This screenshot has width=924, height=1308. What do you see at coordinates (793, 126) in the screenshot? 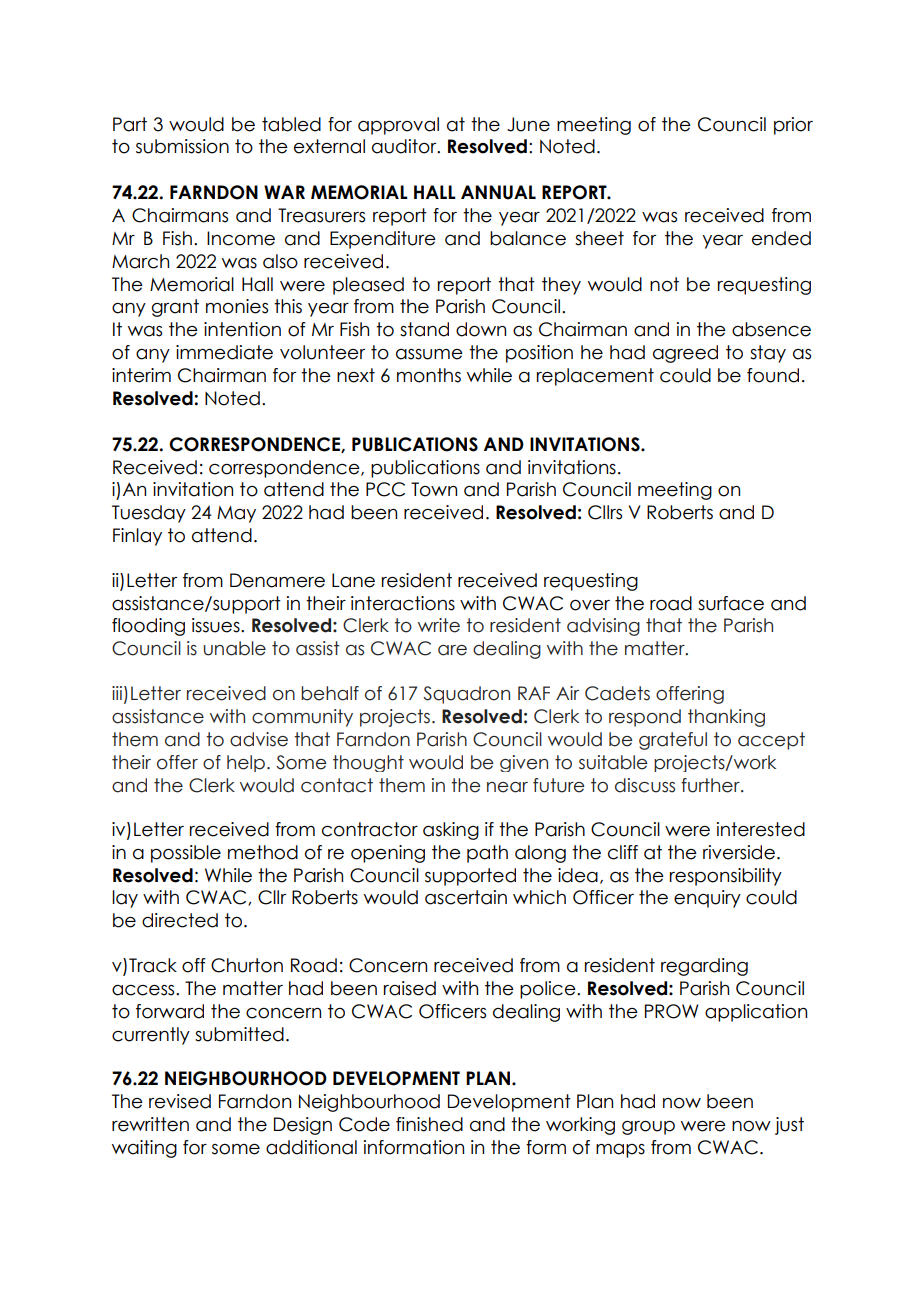
I see `prior` at bounding box center [793, 126].
